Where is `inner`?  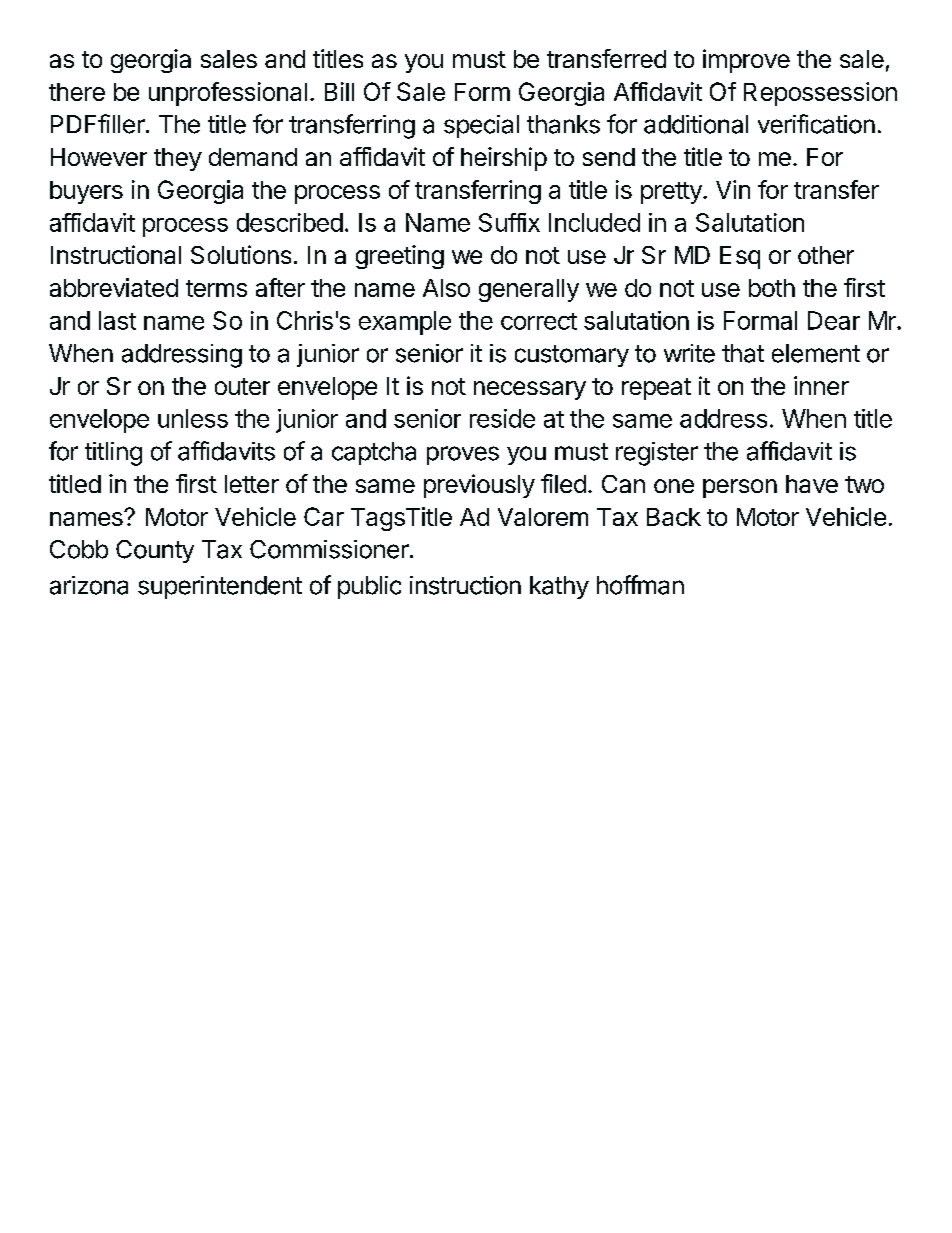
inner is located at coordinates (821, 385).
